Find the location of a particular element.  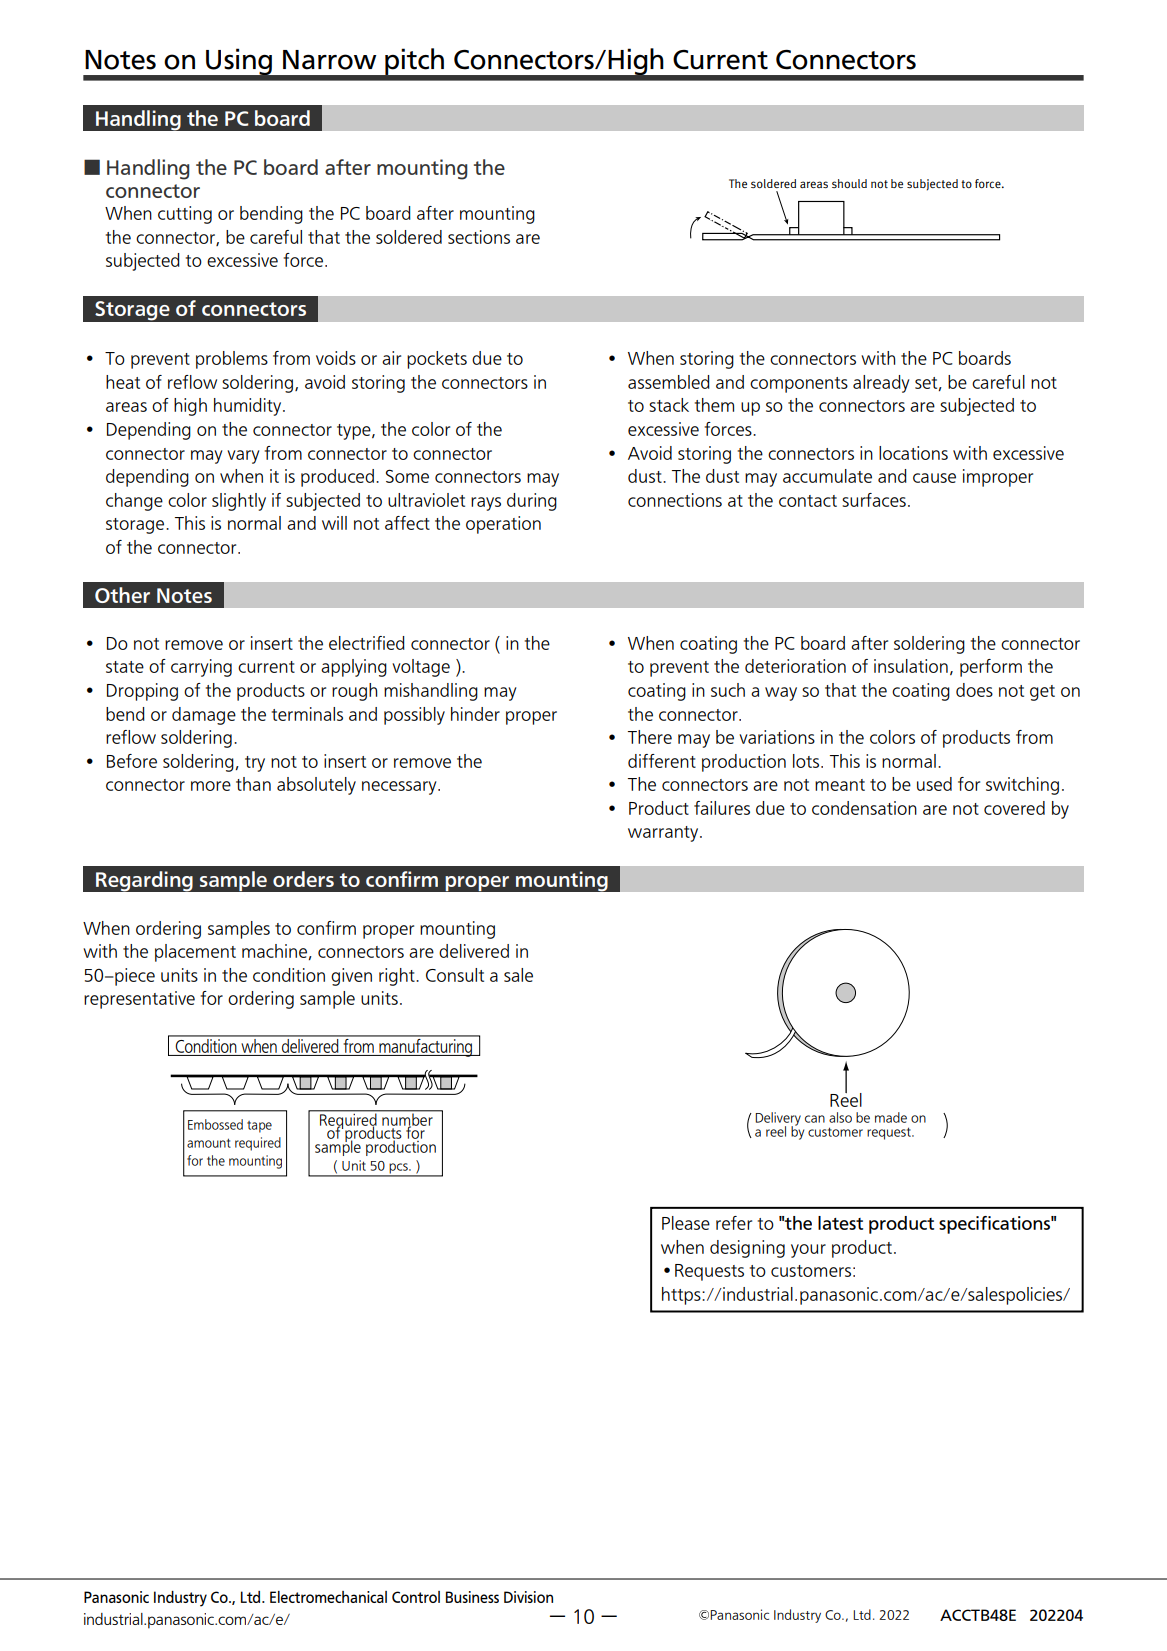

Division is located at coordinates (528, 1597).
